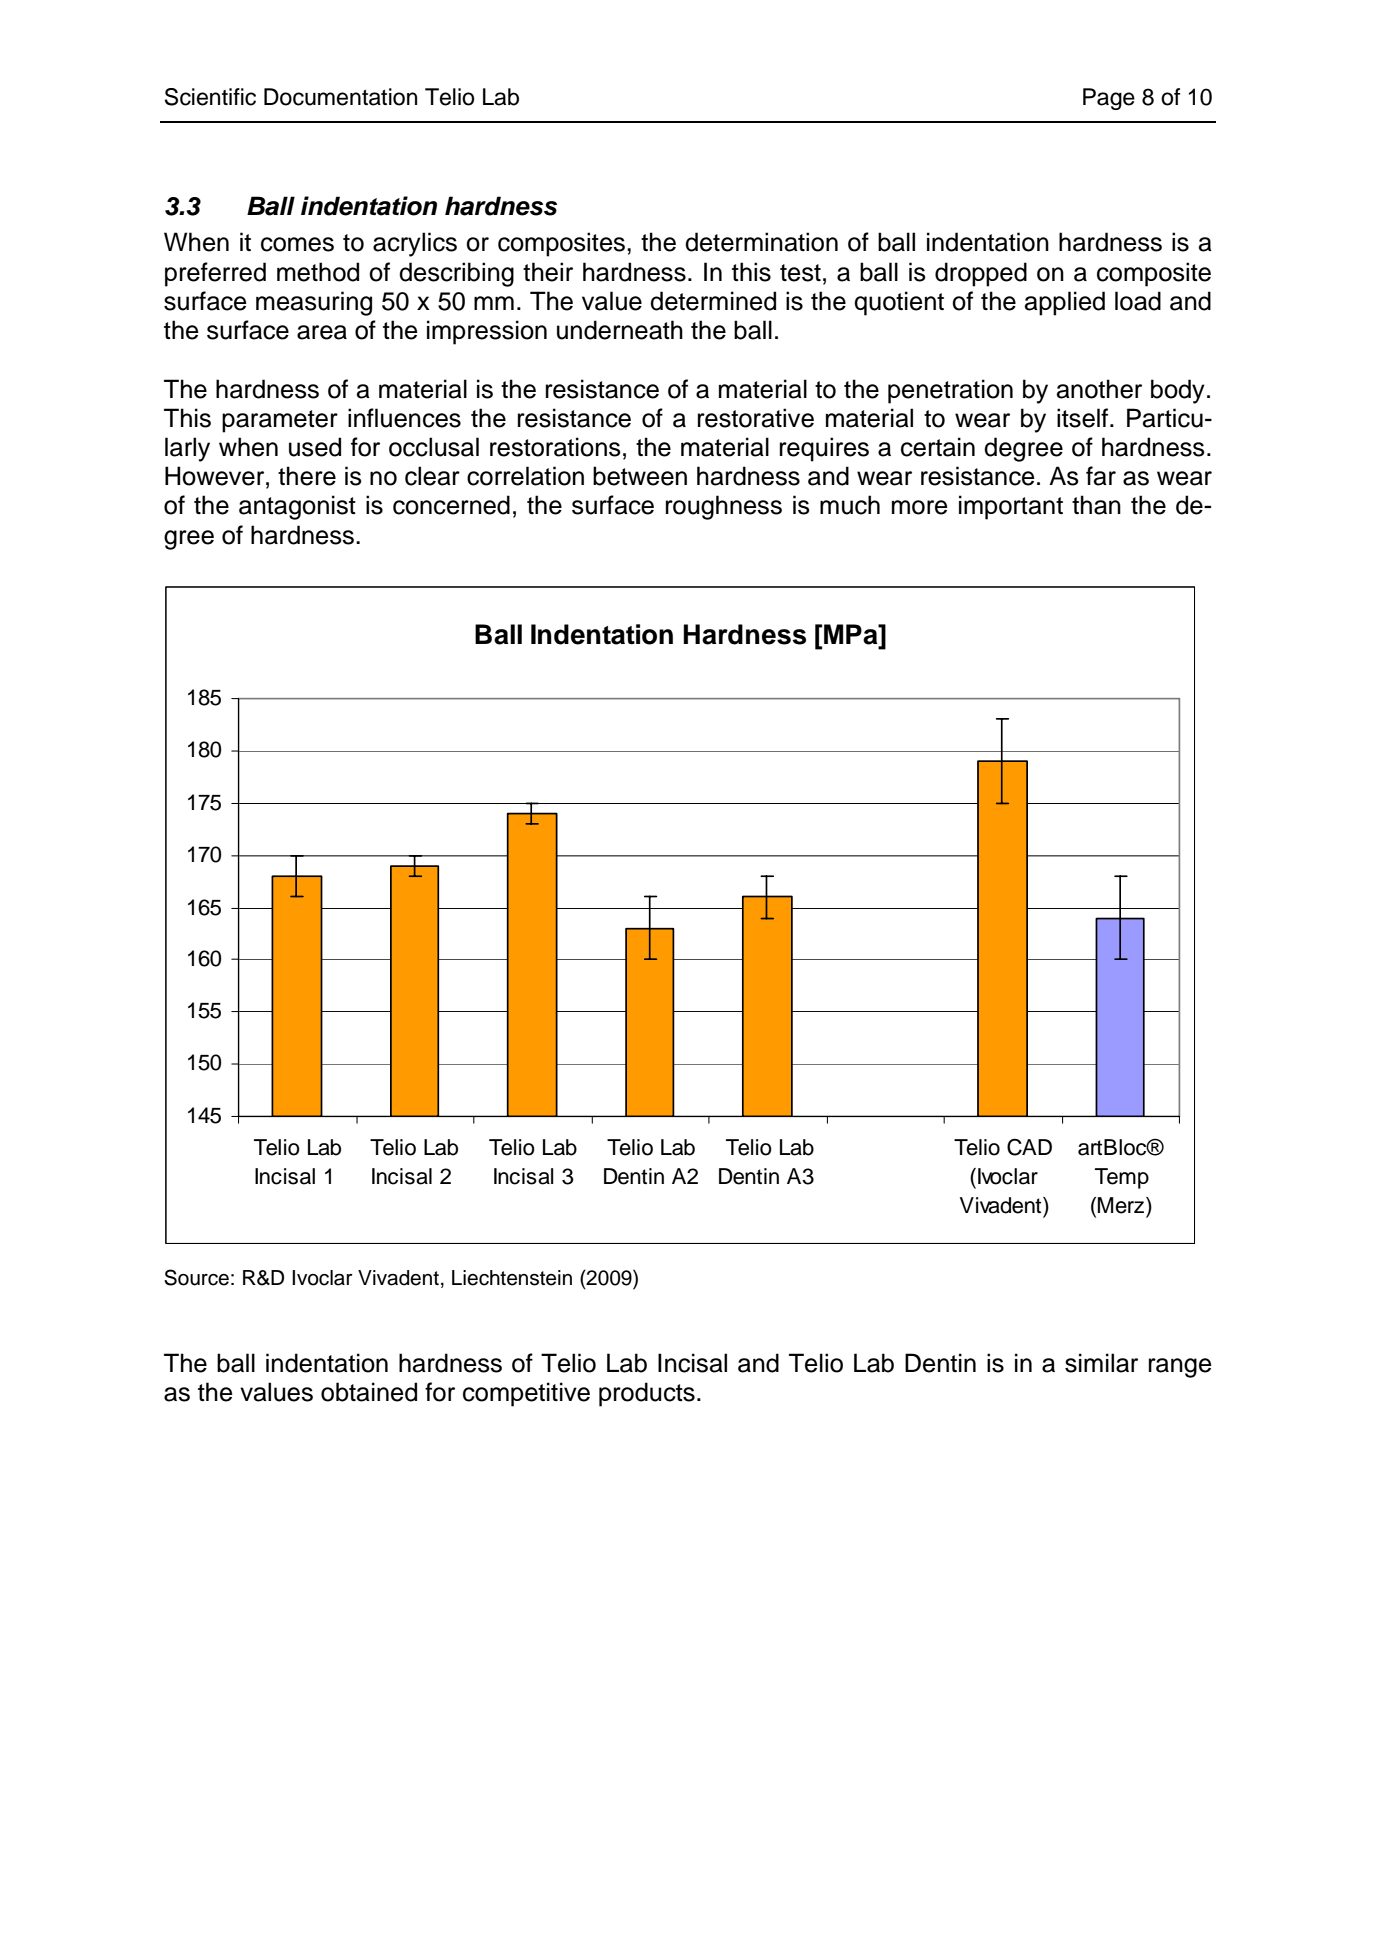 The width and height of the screenshot is (1376, 1946). I want to click on similar, so click(1101, 1363).
